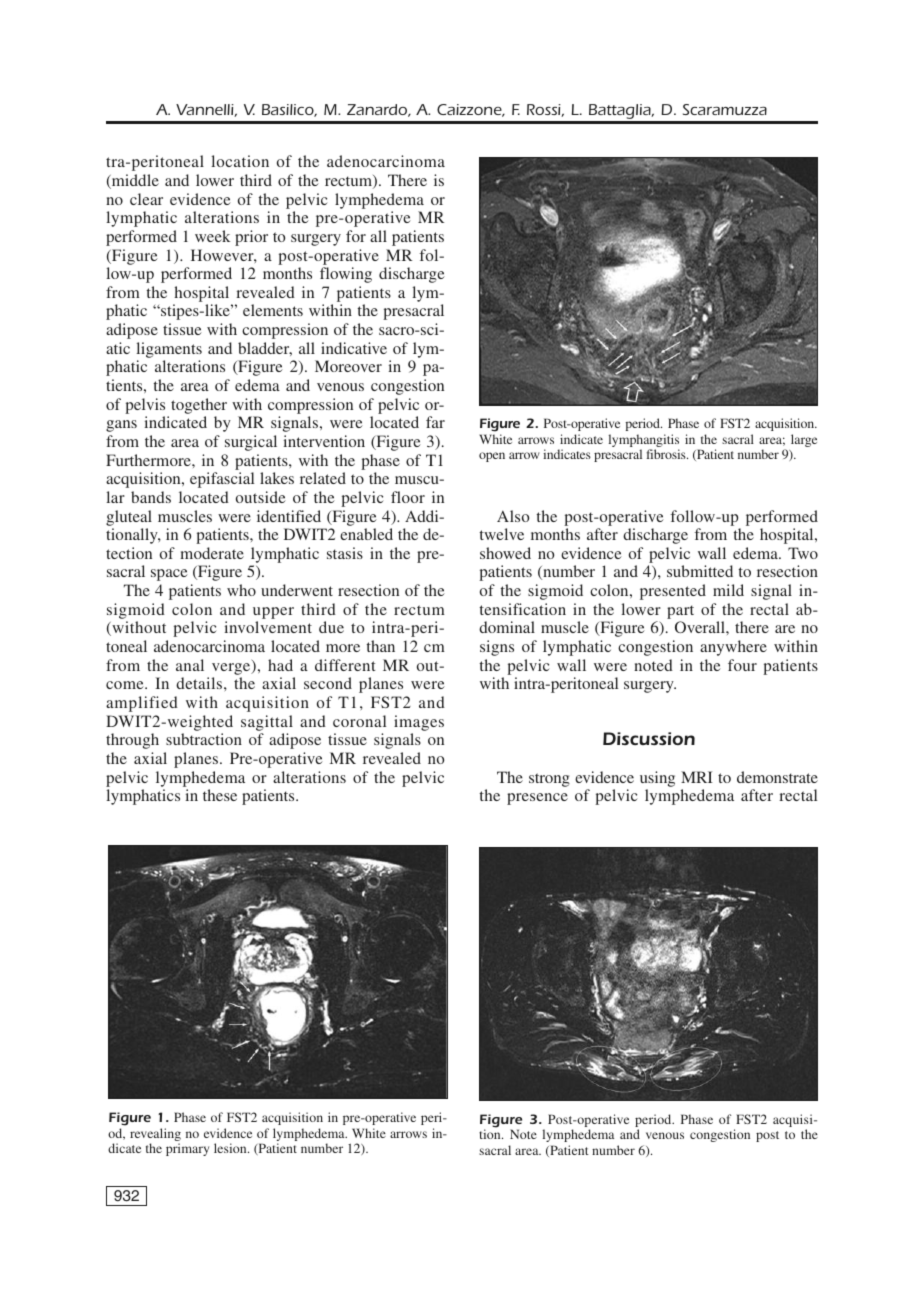  I want to click on primary, so click(187, 1149).
